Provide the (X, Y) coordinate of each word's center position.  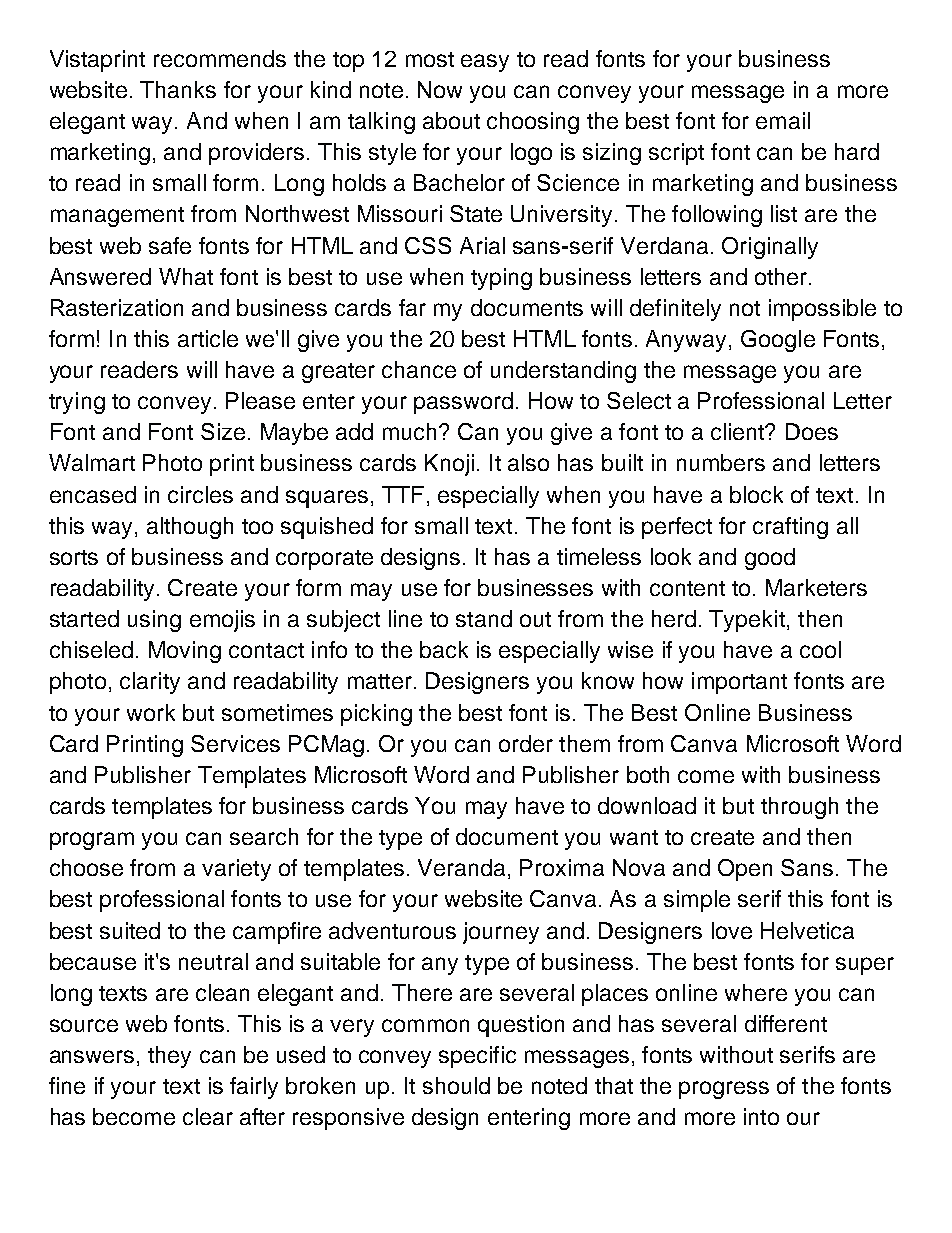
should (456, 1085)
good (770, 559)
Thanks (178, 89)
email (783, 120)
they (169, 1057)
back (444, 649)
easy (485, 63)
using (154, 621)
